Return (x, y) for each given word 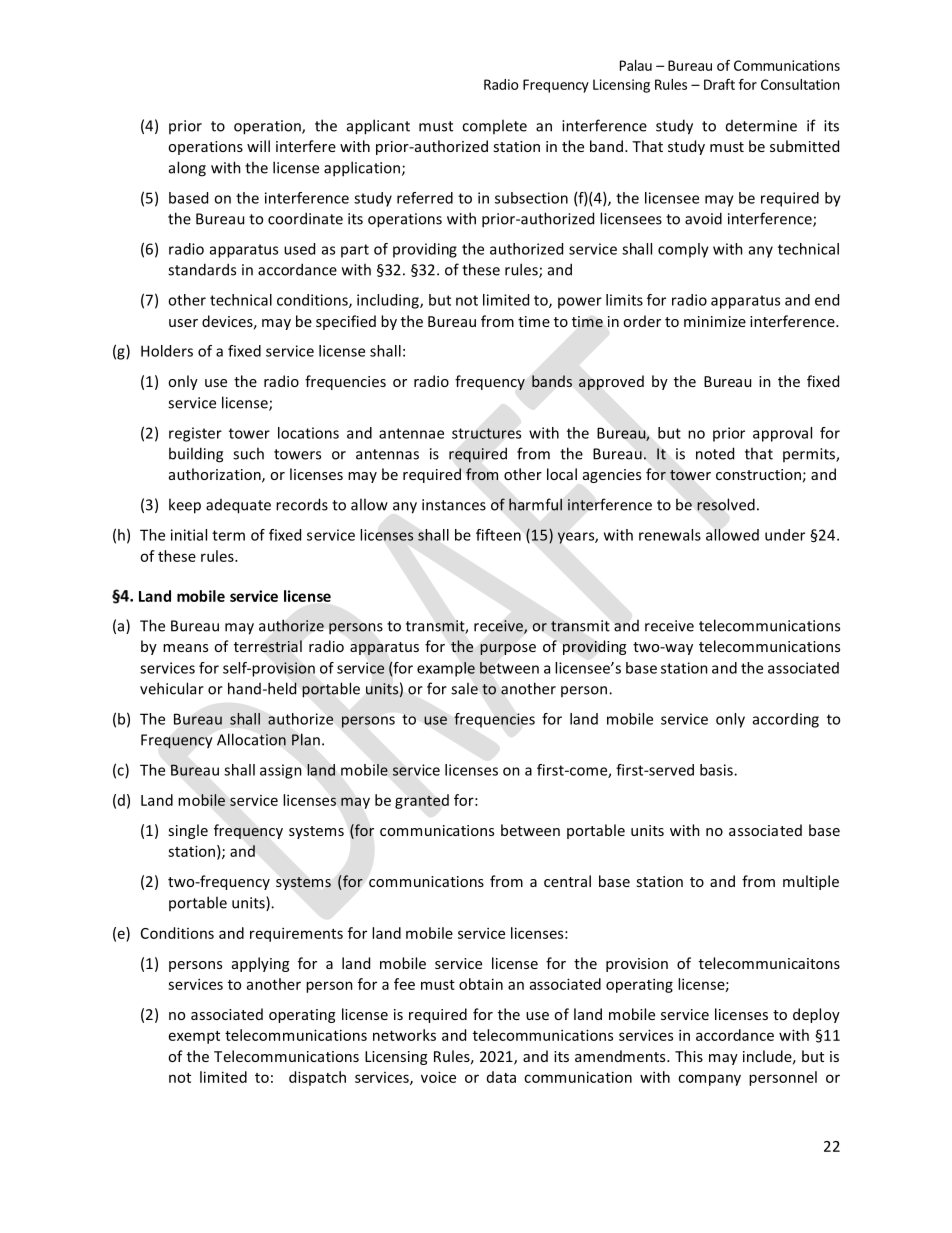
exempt (194, 1037)
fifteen (498, 535)
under (785, 535)
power (580, 303)
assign (281, 771)
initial (189, 535)
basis (717, 770)
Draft (719, 84)
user (183, 323)
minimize (715, 321)
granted (422, 801)
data (501, 1077)
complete (494, 126)
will (258, 146)
